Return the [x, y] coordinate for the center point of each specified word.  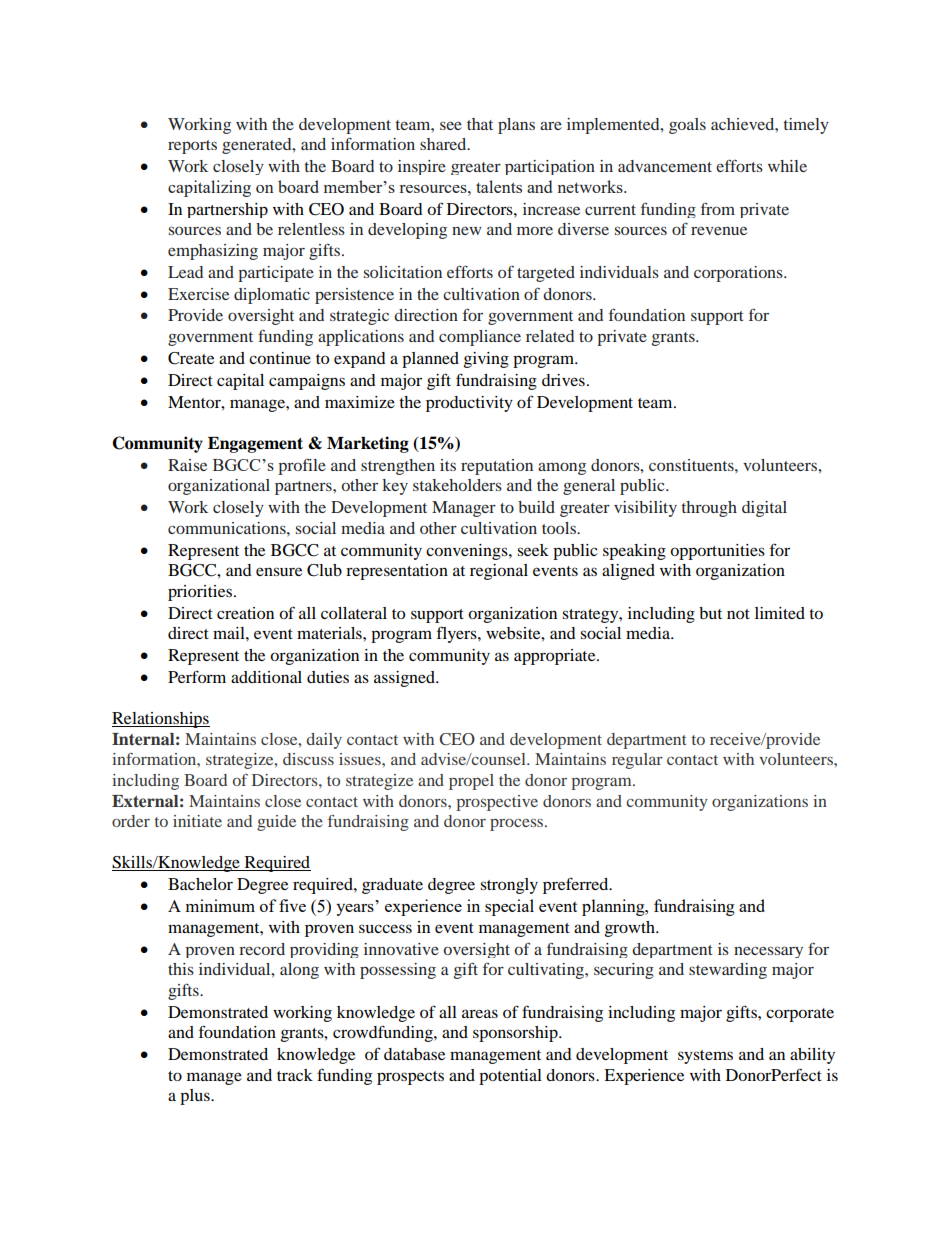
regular [637, 761]
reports [192, 147]
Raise [187, 465]
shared [444, 144]
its [448, 465]
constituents [692, 465]
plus [196, 1097]
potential [510, 1077]
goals [687, 126]
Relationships [161, 720]
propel [471, 782]
